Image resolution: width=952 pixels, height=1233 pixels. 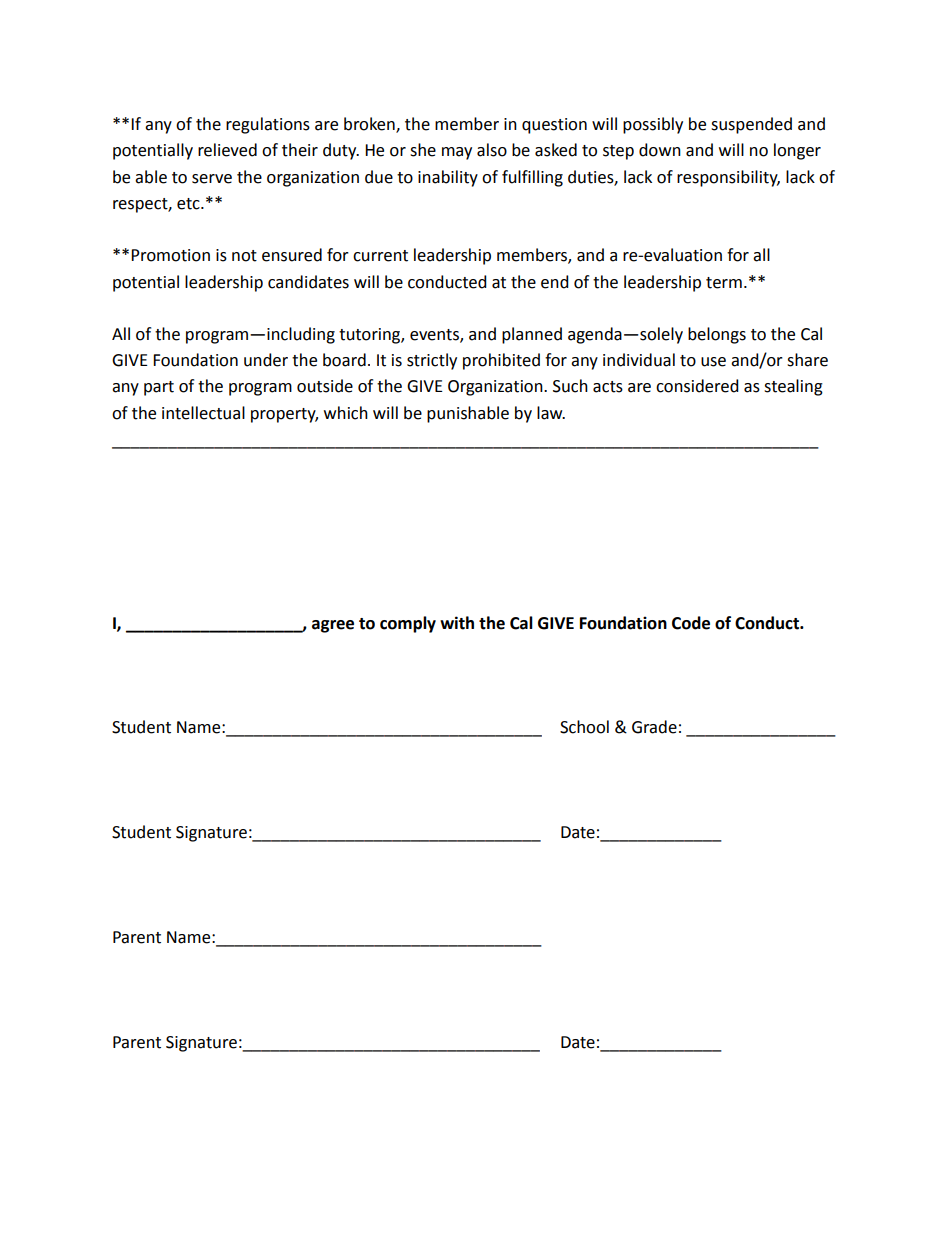 I want to click on agree, so click(x=333, y=626).
